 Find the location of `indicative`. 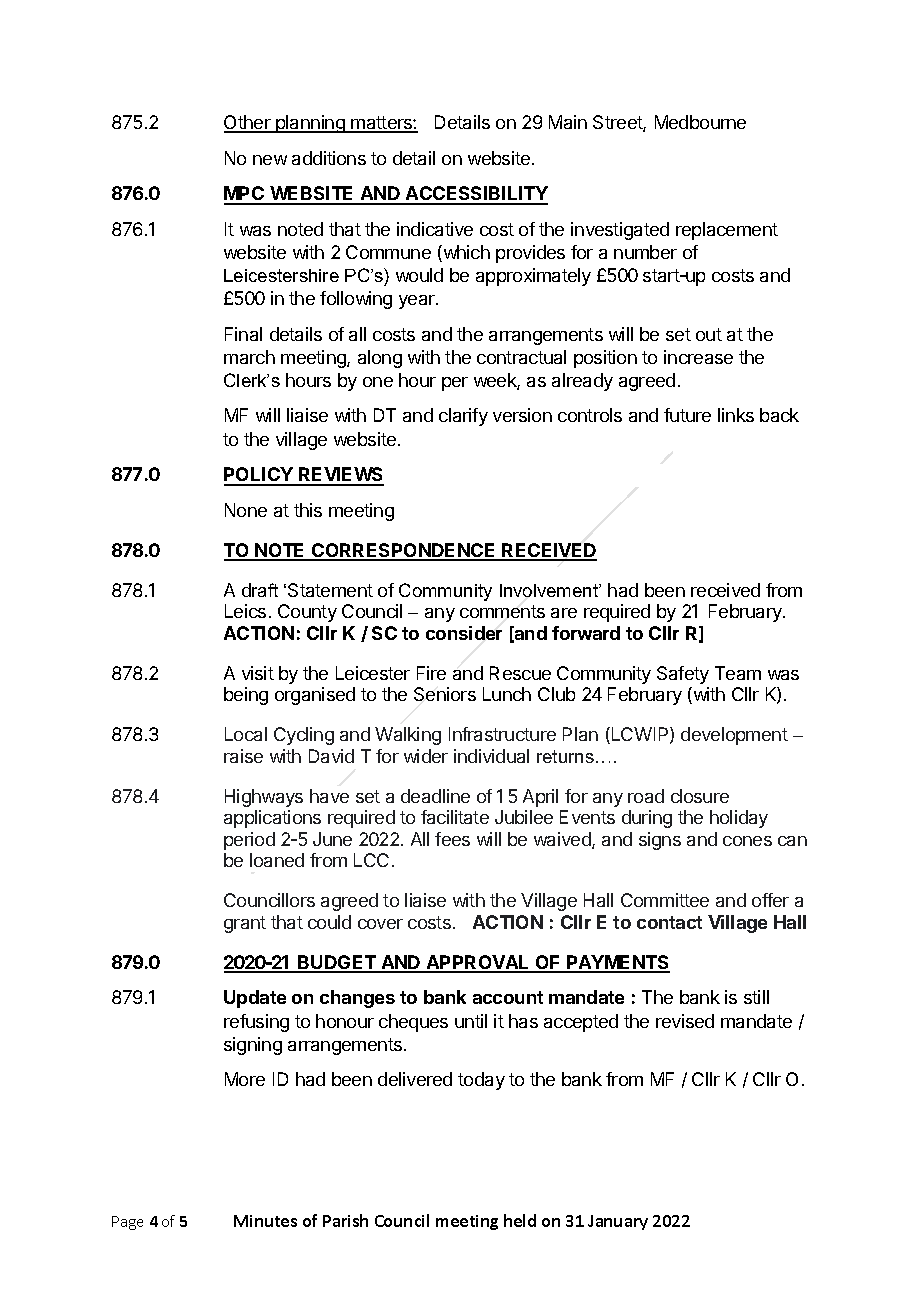

indicative is located at coordinates (435, 229).
